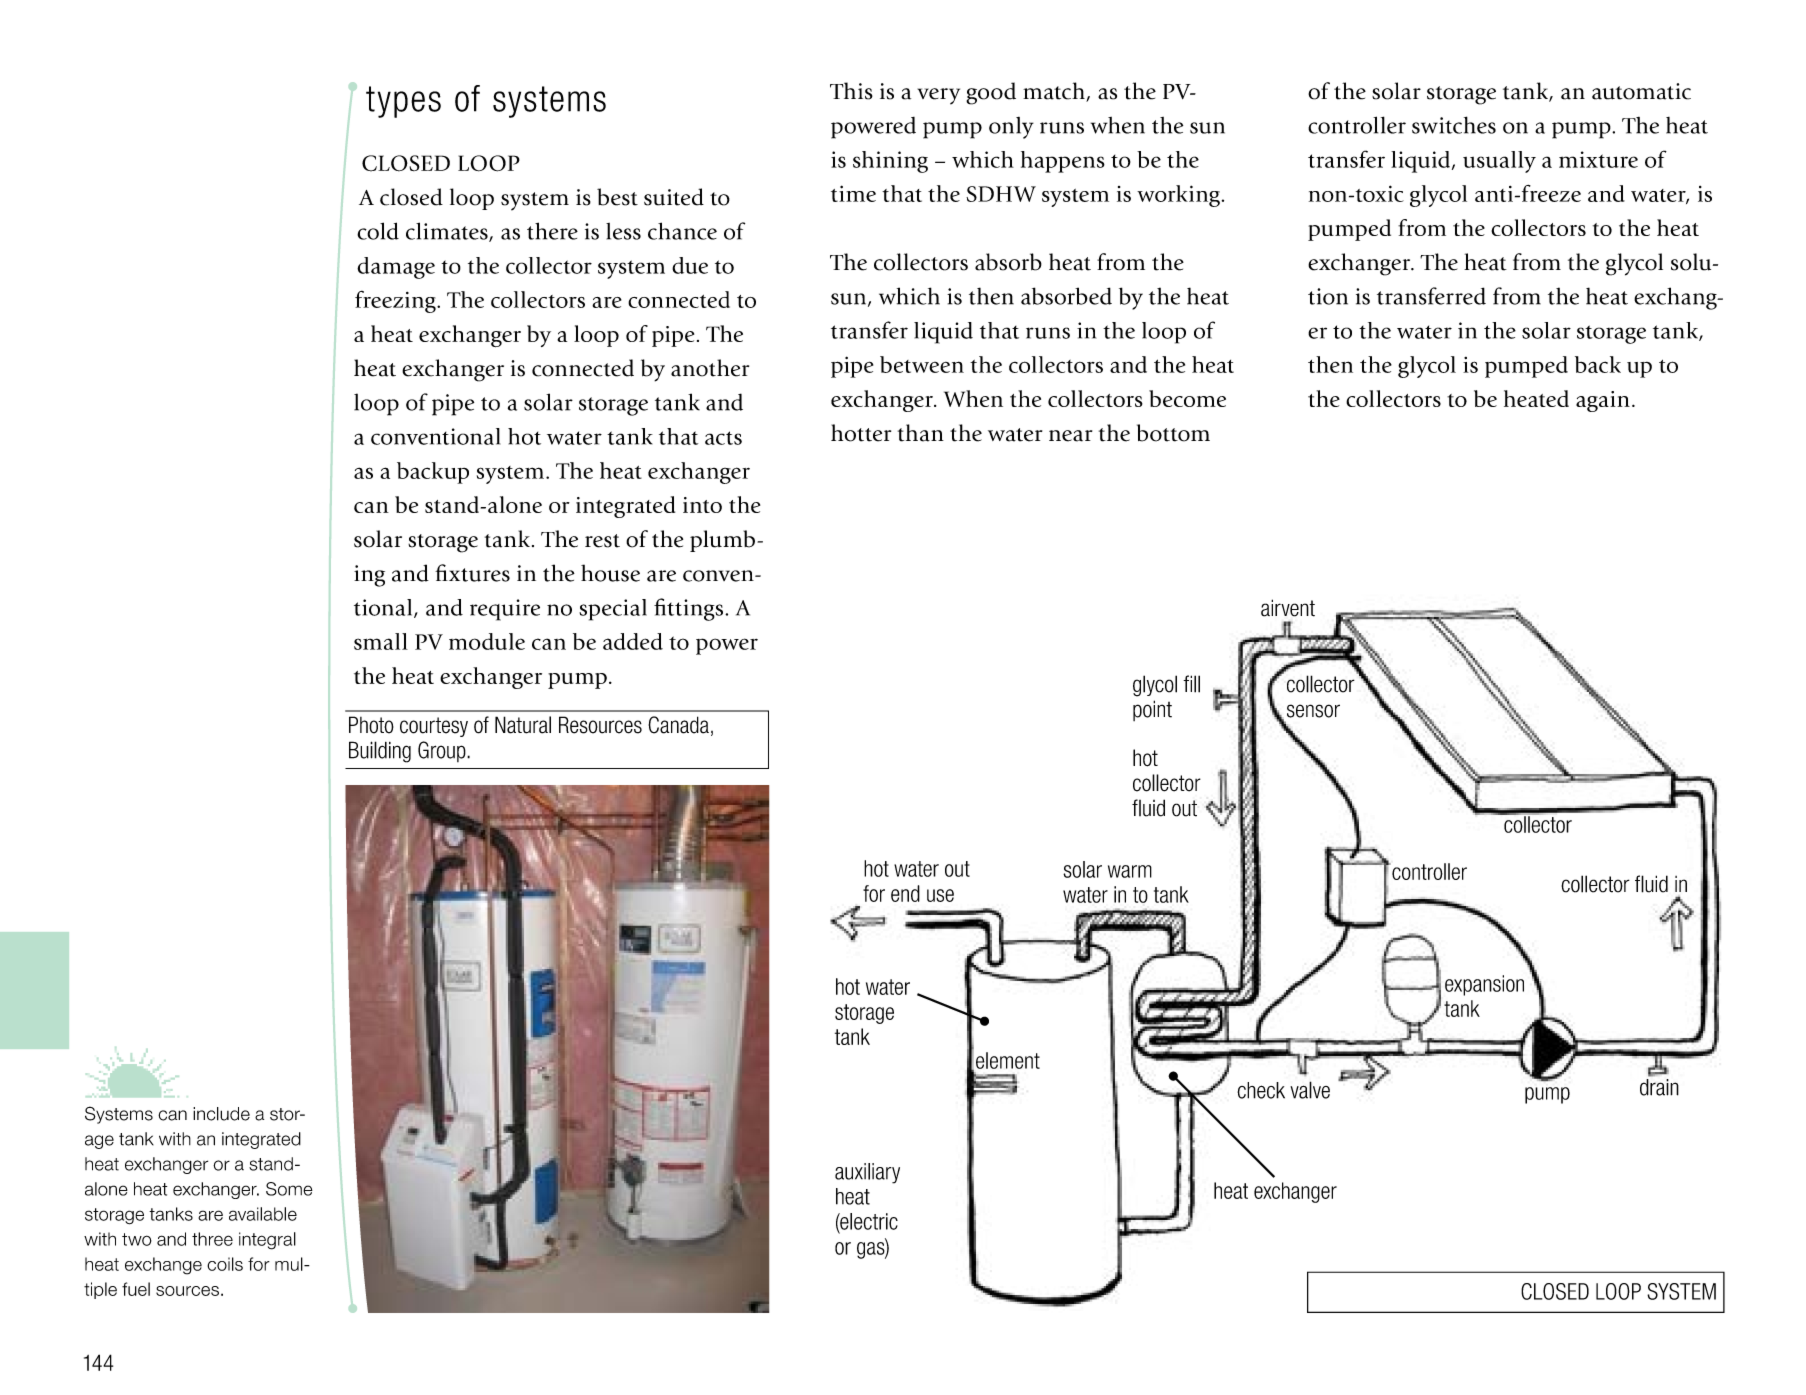 The width and height of the screenshot is (1806, 1395). I want to click on small, so click(381, 641).
